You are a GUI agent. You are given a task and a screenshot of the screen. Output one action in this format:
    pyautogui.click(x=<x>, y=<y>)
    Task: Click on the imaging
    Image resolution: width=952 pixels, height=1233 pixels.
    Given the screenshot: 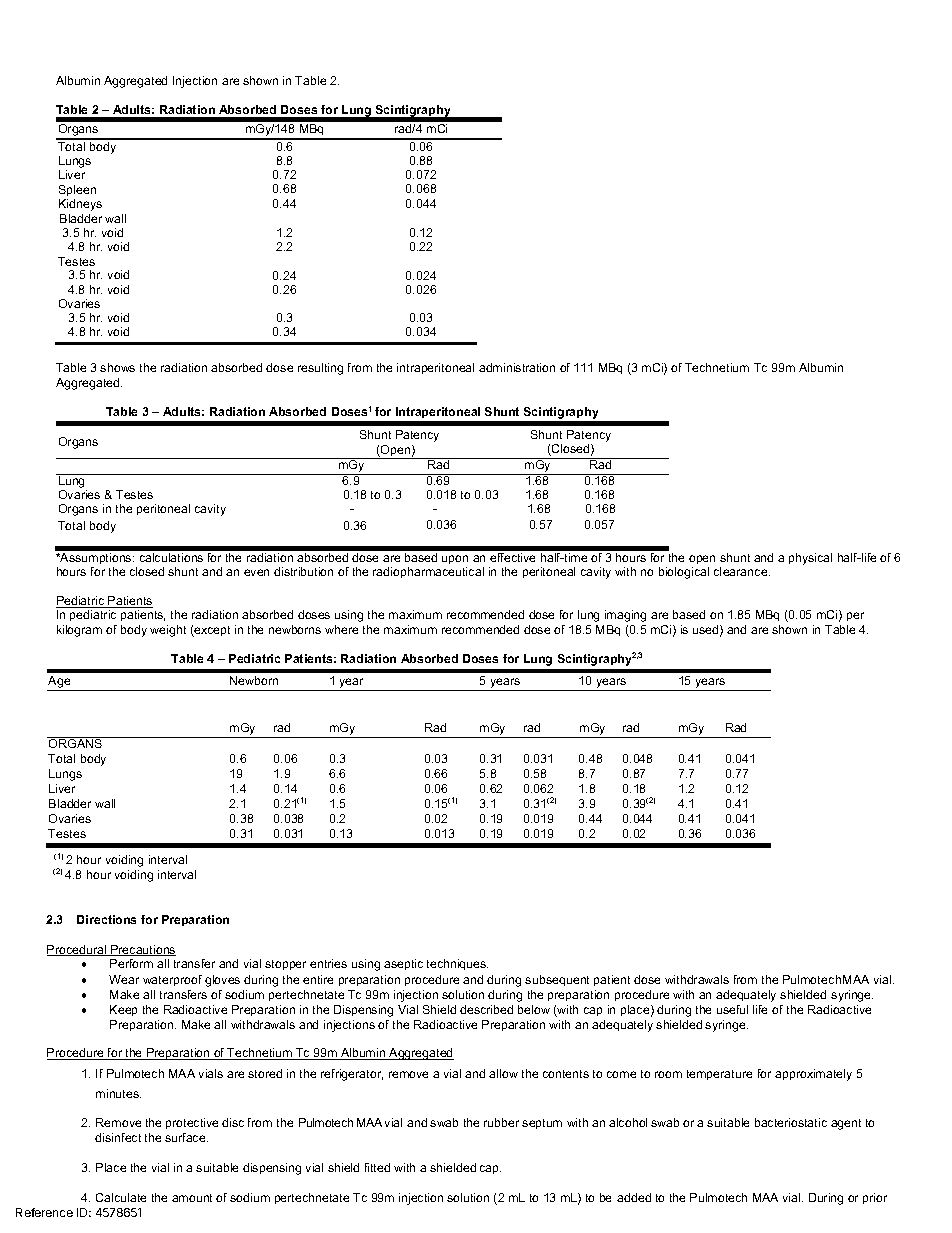 What is the action you would take?
    pyautogui.click(x=625, y=616)
